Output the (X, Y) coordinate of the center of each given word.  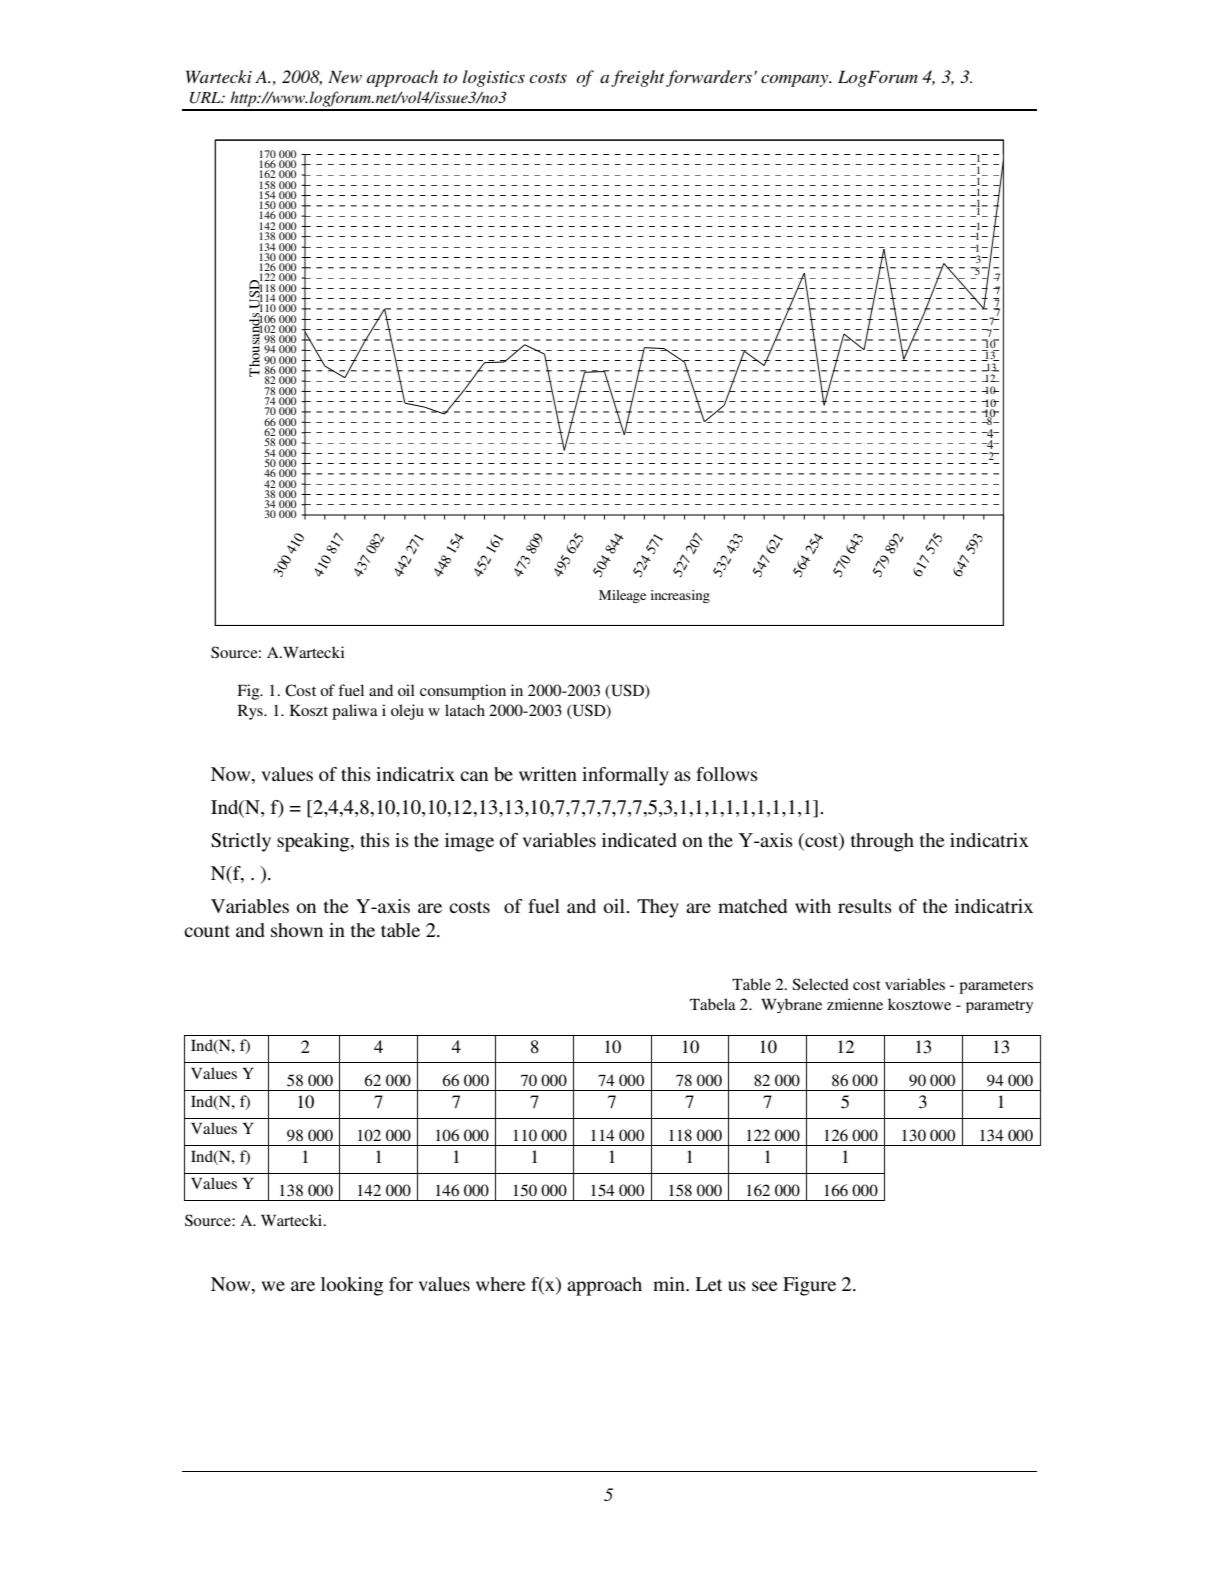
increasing (680, 596)
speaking (314, 842)
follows (727, 774)
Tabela (713, 1004)
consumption (463, 692)
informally (625, 776)
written (548, 774)
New (345, 76)
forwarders (710, 78)
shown (297, 930)
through (882, 842)
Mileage (622, 596)
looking (352, 1286)
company (796, 81)
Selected (820, 984)
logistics (494, 78)
